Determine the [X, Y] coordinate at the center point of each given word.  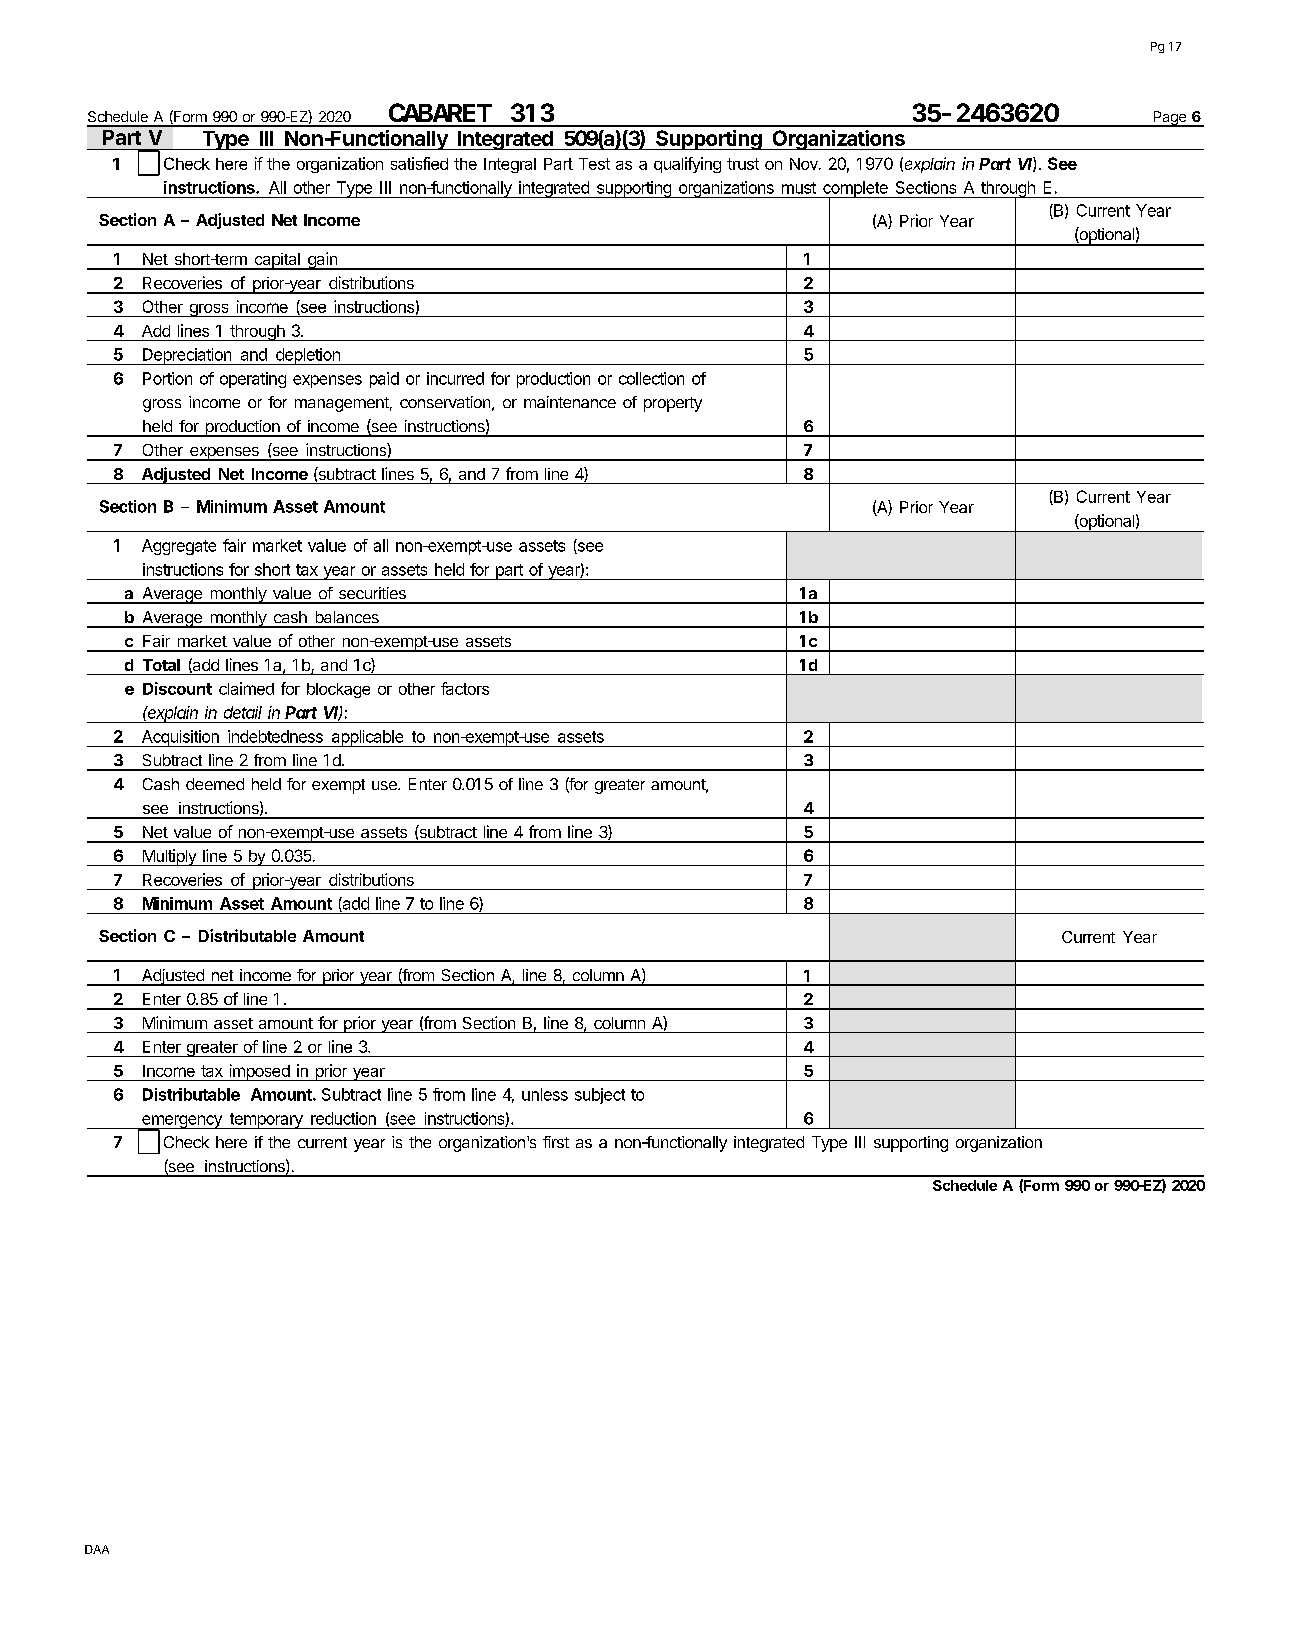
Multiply [169, 857]
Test [594, 164]
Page [1169, 119]
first [556, 1142]
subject [600, 1096]
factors [465, 688]
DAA [97, 1549]
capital [277, 261]
